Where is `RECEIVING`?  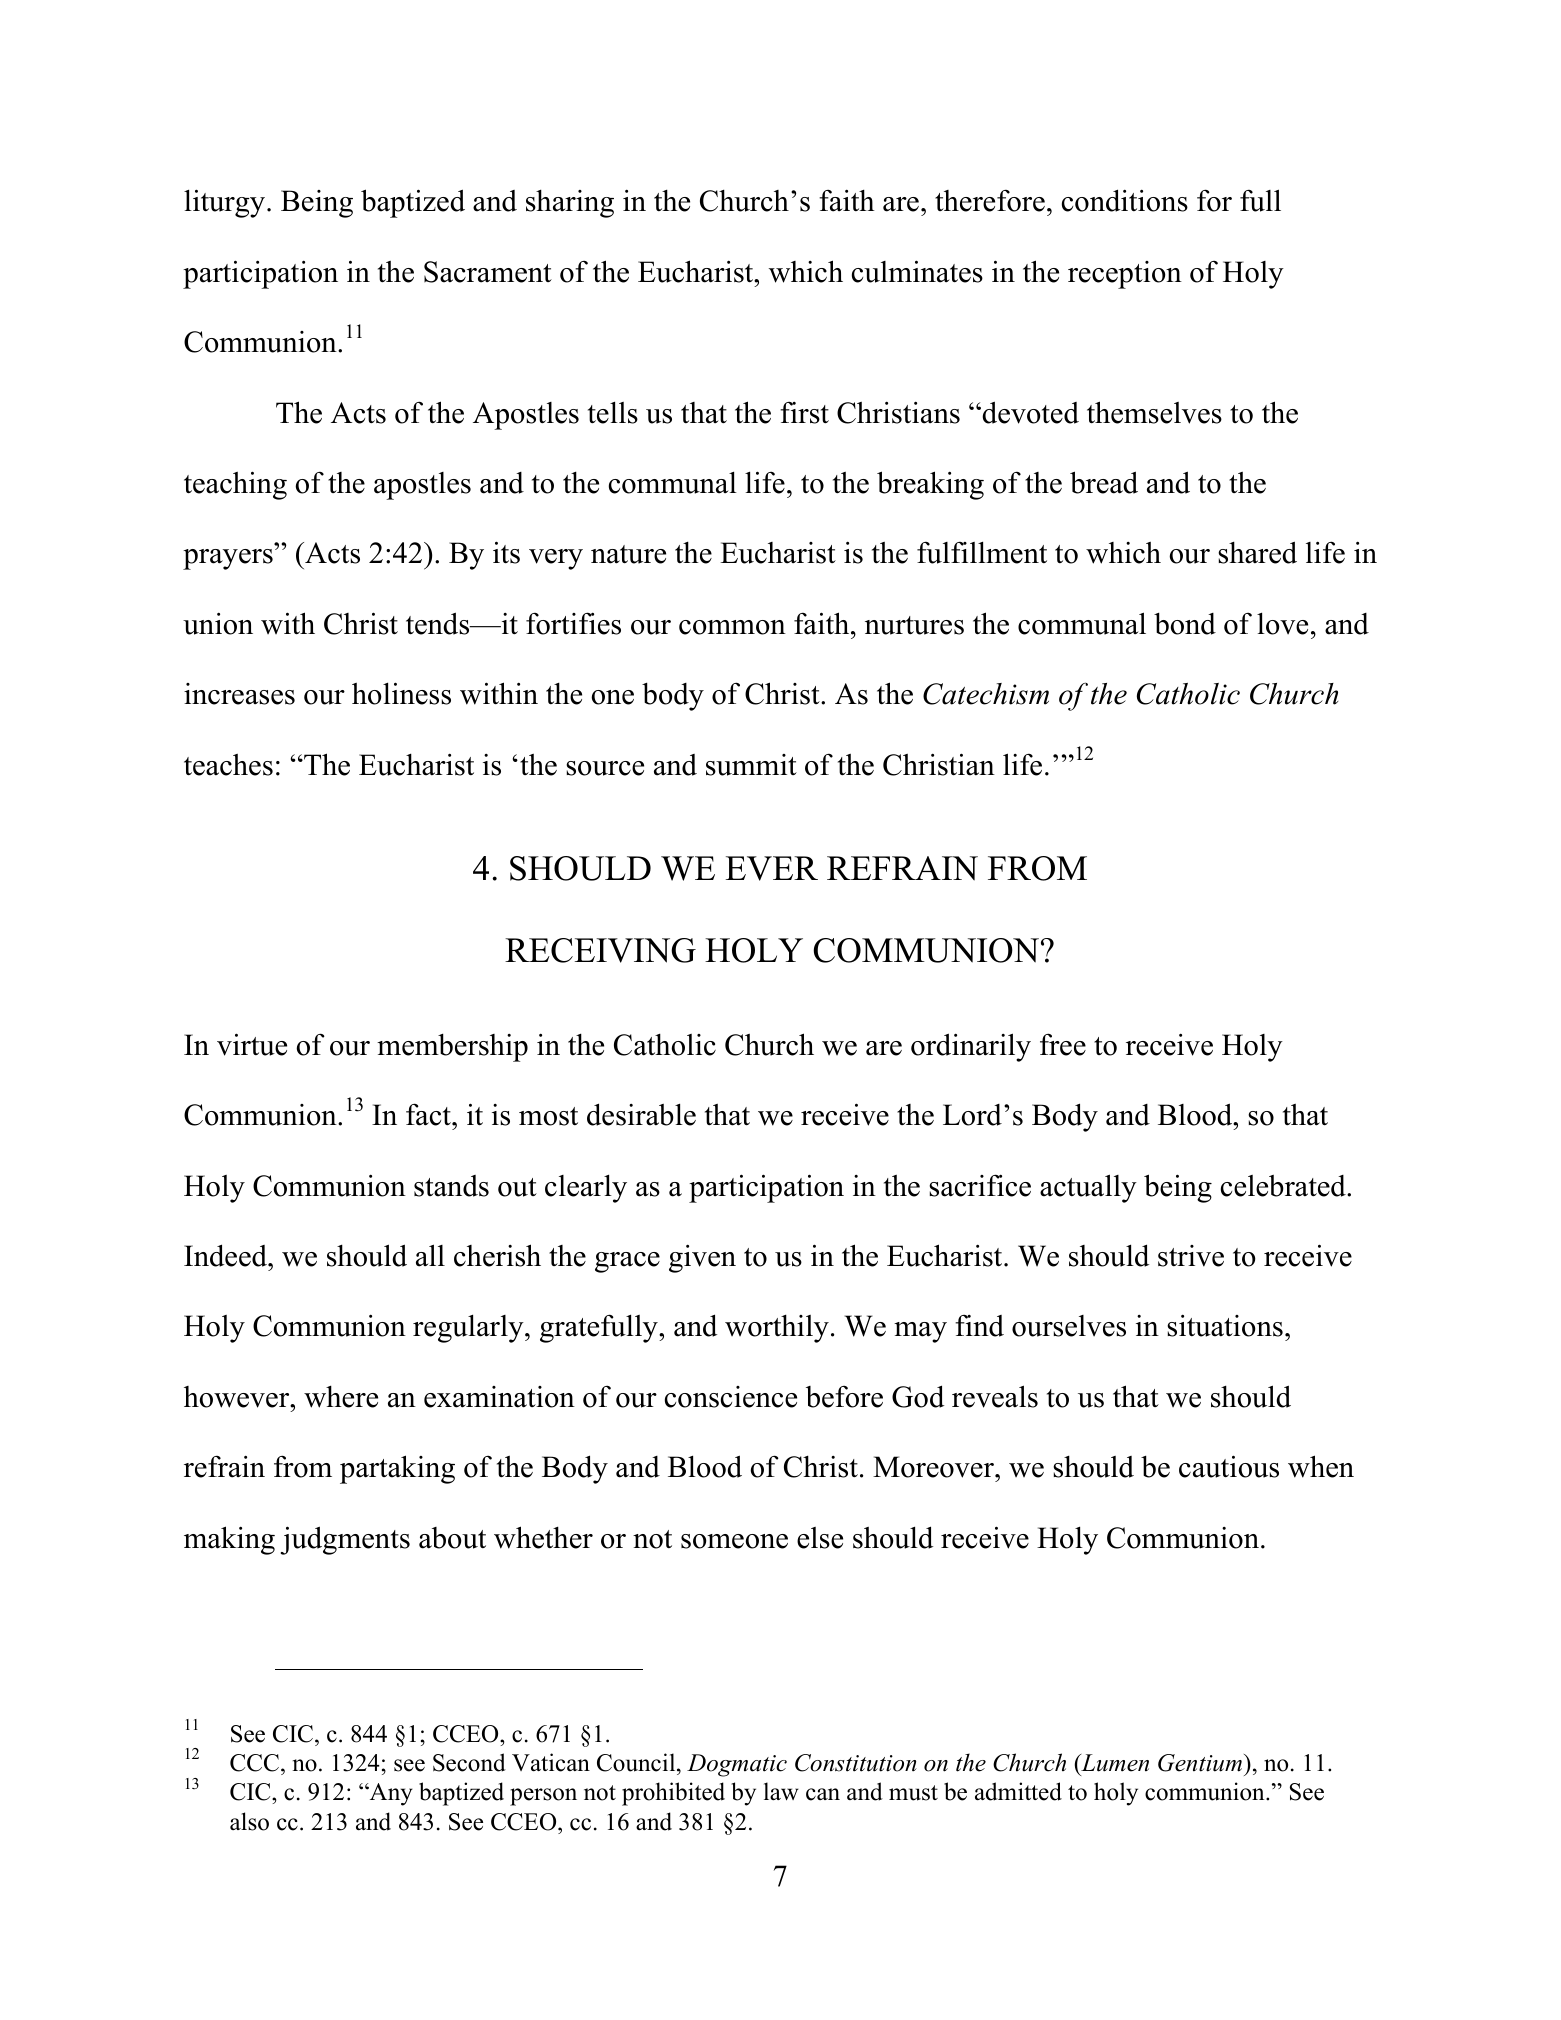 RECEIVING is located at coordinates (600, 950).
